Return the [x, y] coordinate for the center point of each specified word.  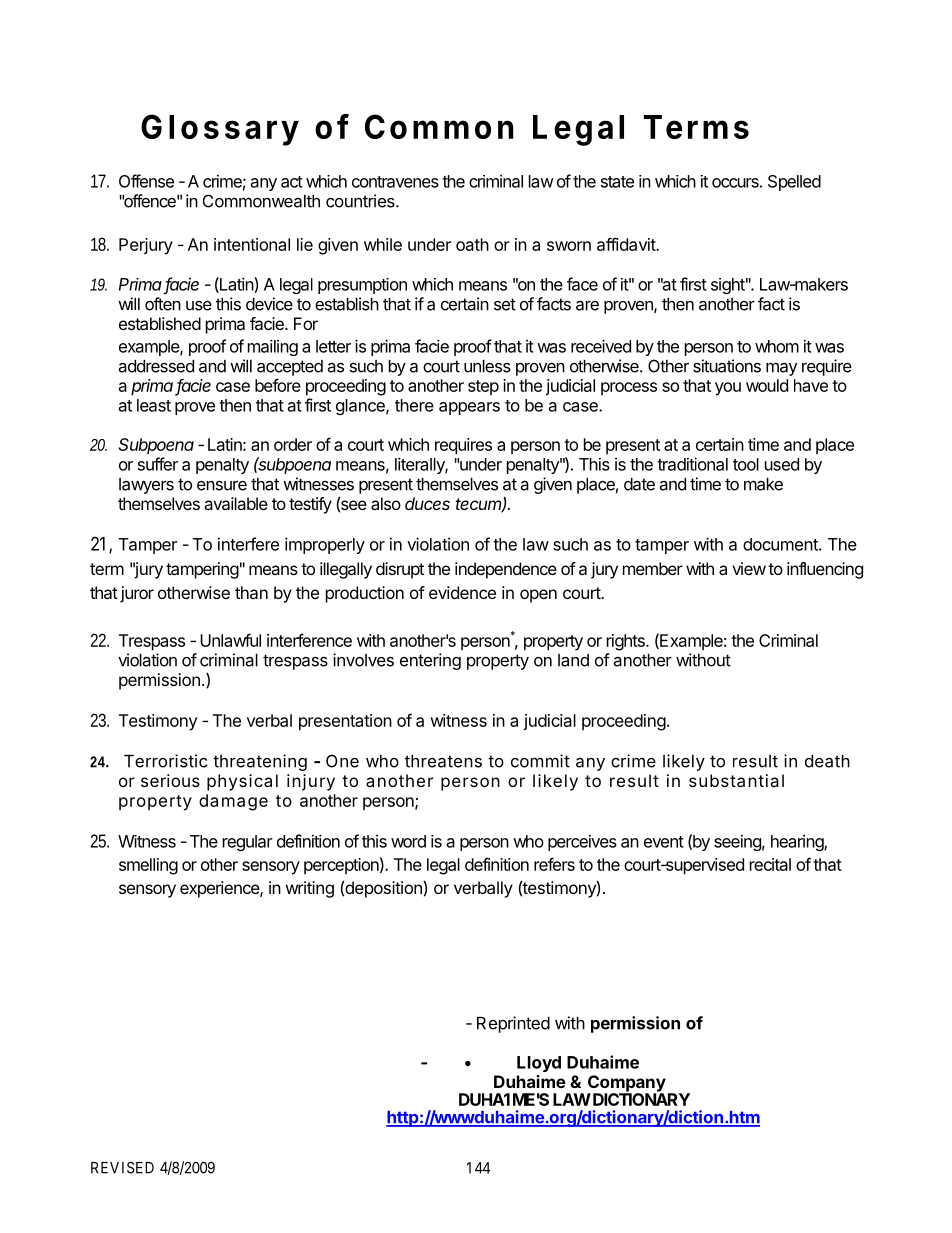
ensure [222, 485]
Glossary [220, 130]
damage [233, 802]
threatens [443, 761]
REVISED [122, 1167]
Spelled [794, 183]
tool [746, 464]
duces [427, 503]
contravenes [395, 182]
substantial [736, 780]
